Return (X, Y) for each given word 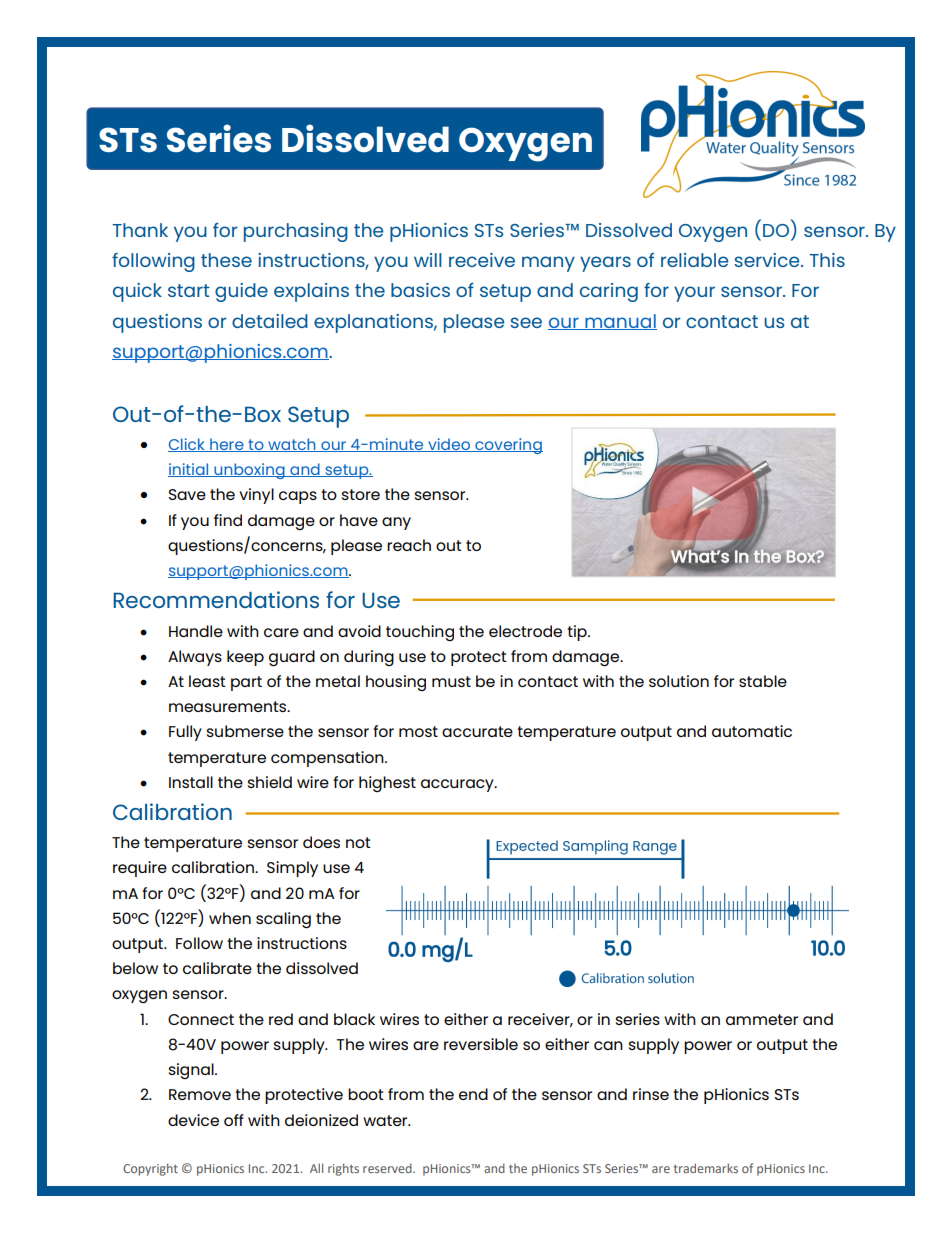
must (451, 681)
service (768, 260)
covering (508, 446)
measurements (229, 706)
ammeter (762, 1019)
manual (620, 322)
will (428, 260)
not (358, 842)
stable (763, 681)
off (234, 1120)
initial (189, 470)
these (226, 260)
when (230, 918)
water (386, 1120)
